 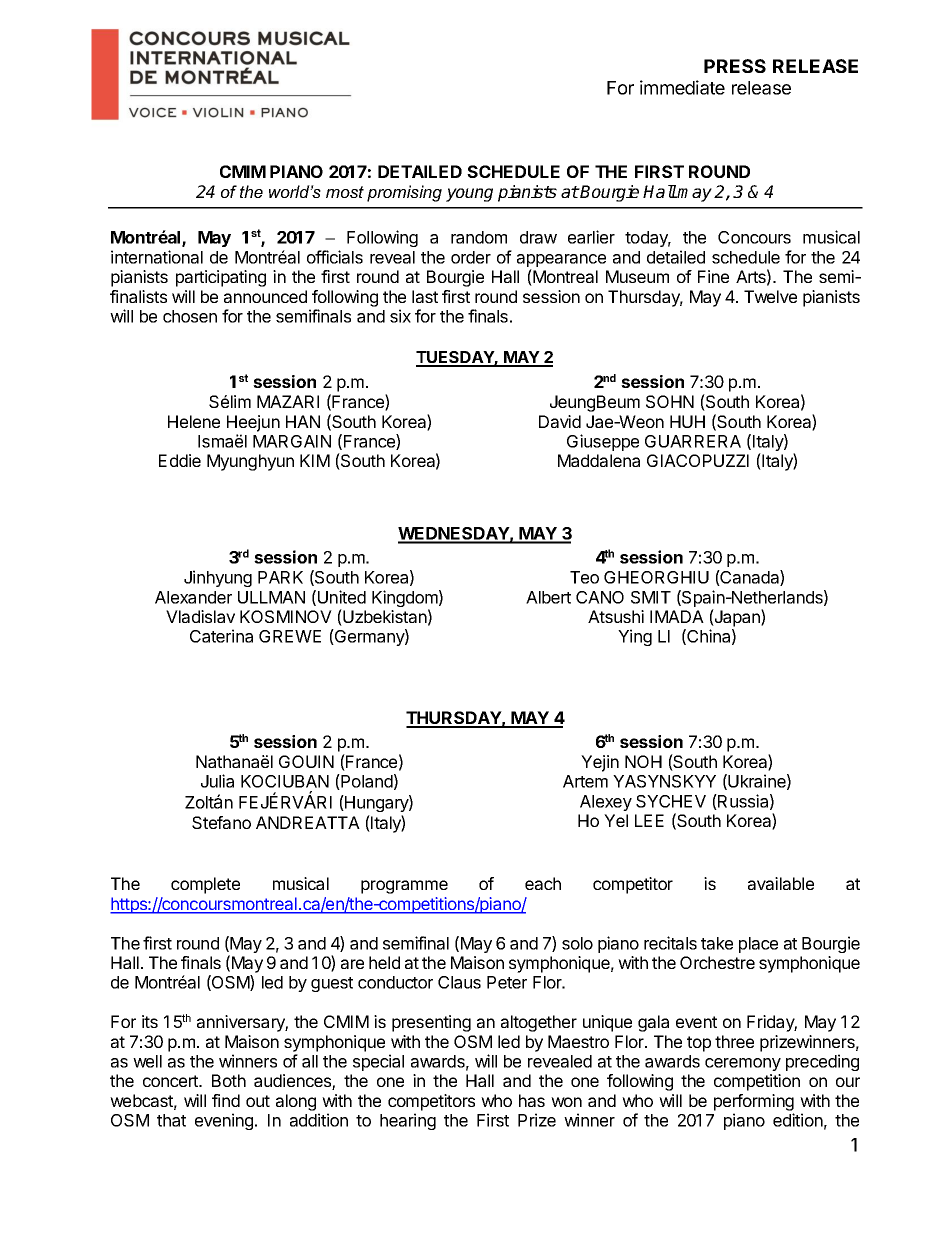 I want to click on Both, so click(x=229, y=1080).
